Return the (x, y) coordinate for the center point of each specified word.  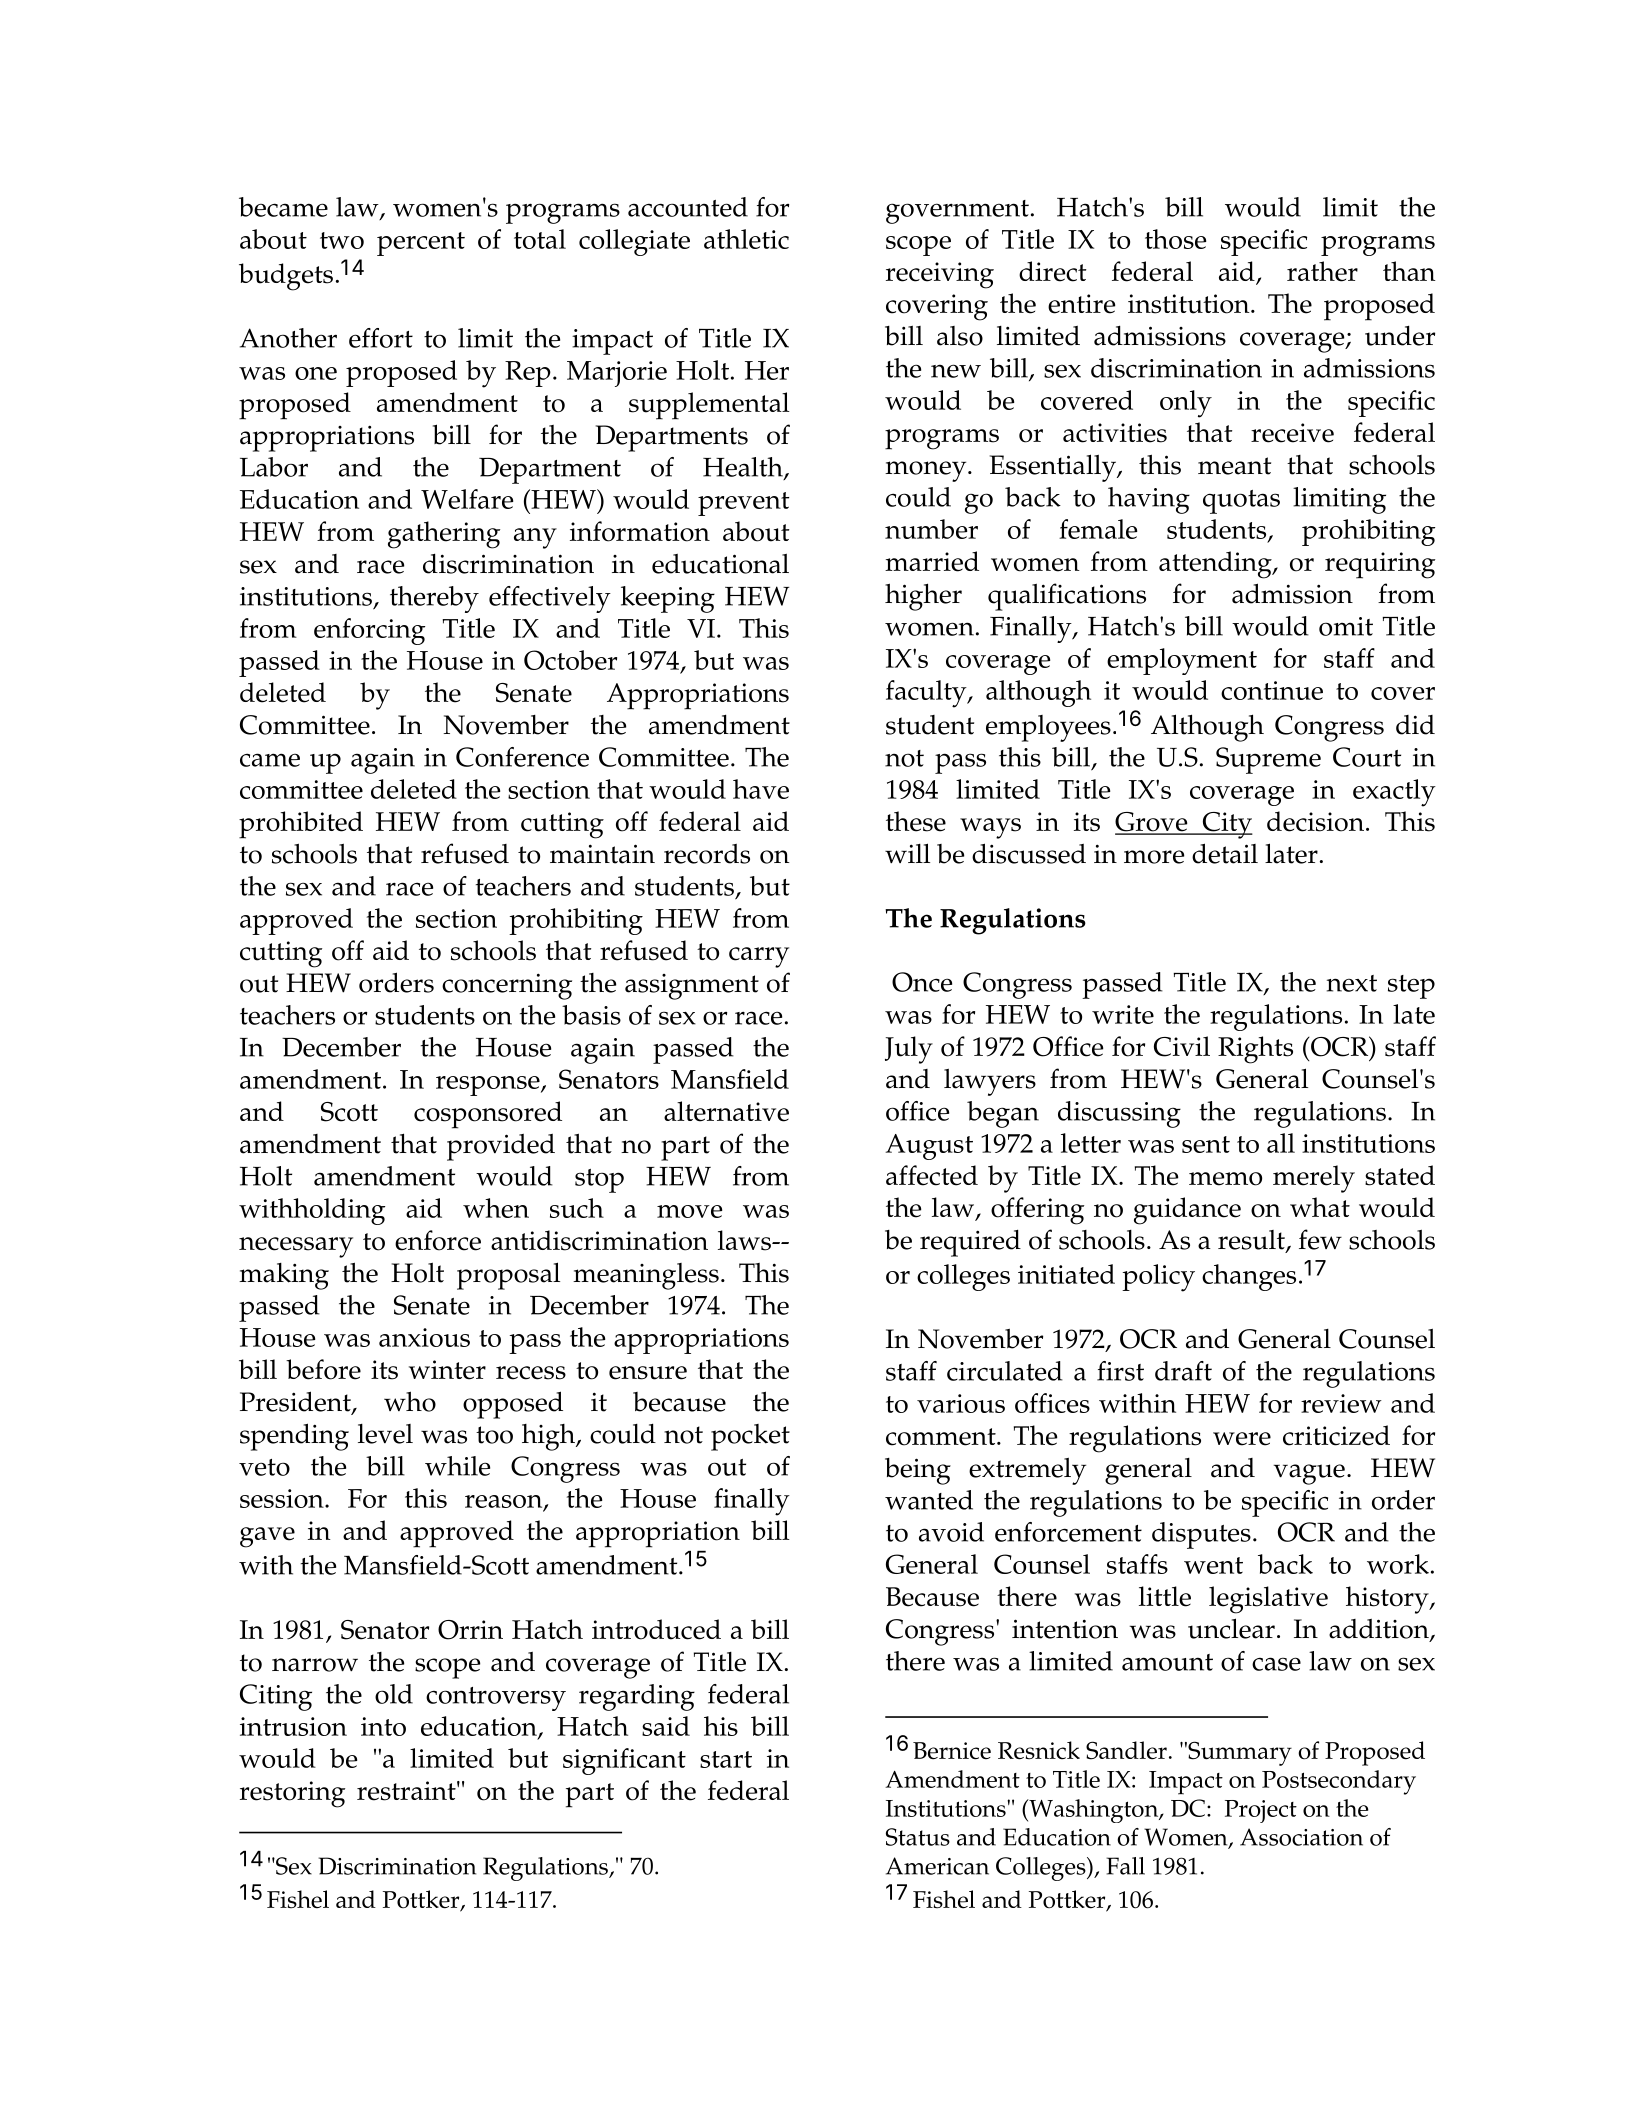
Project (1261, 1811)
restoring (292, 1794)
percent (421, 244)
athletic (746, 239)
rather (1322, 271)
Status (918, 1837)
